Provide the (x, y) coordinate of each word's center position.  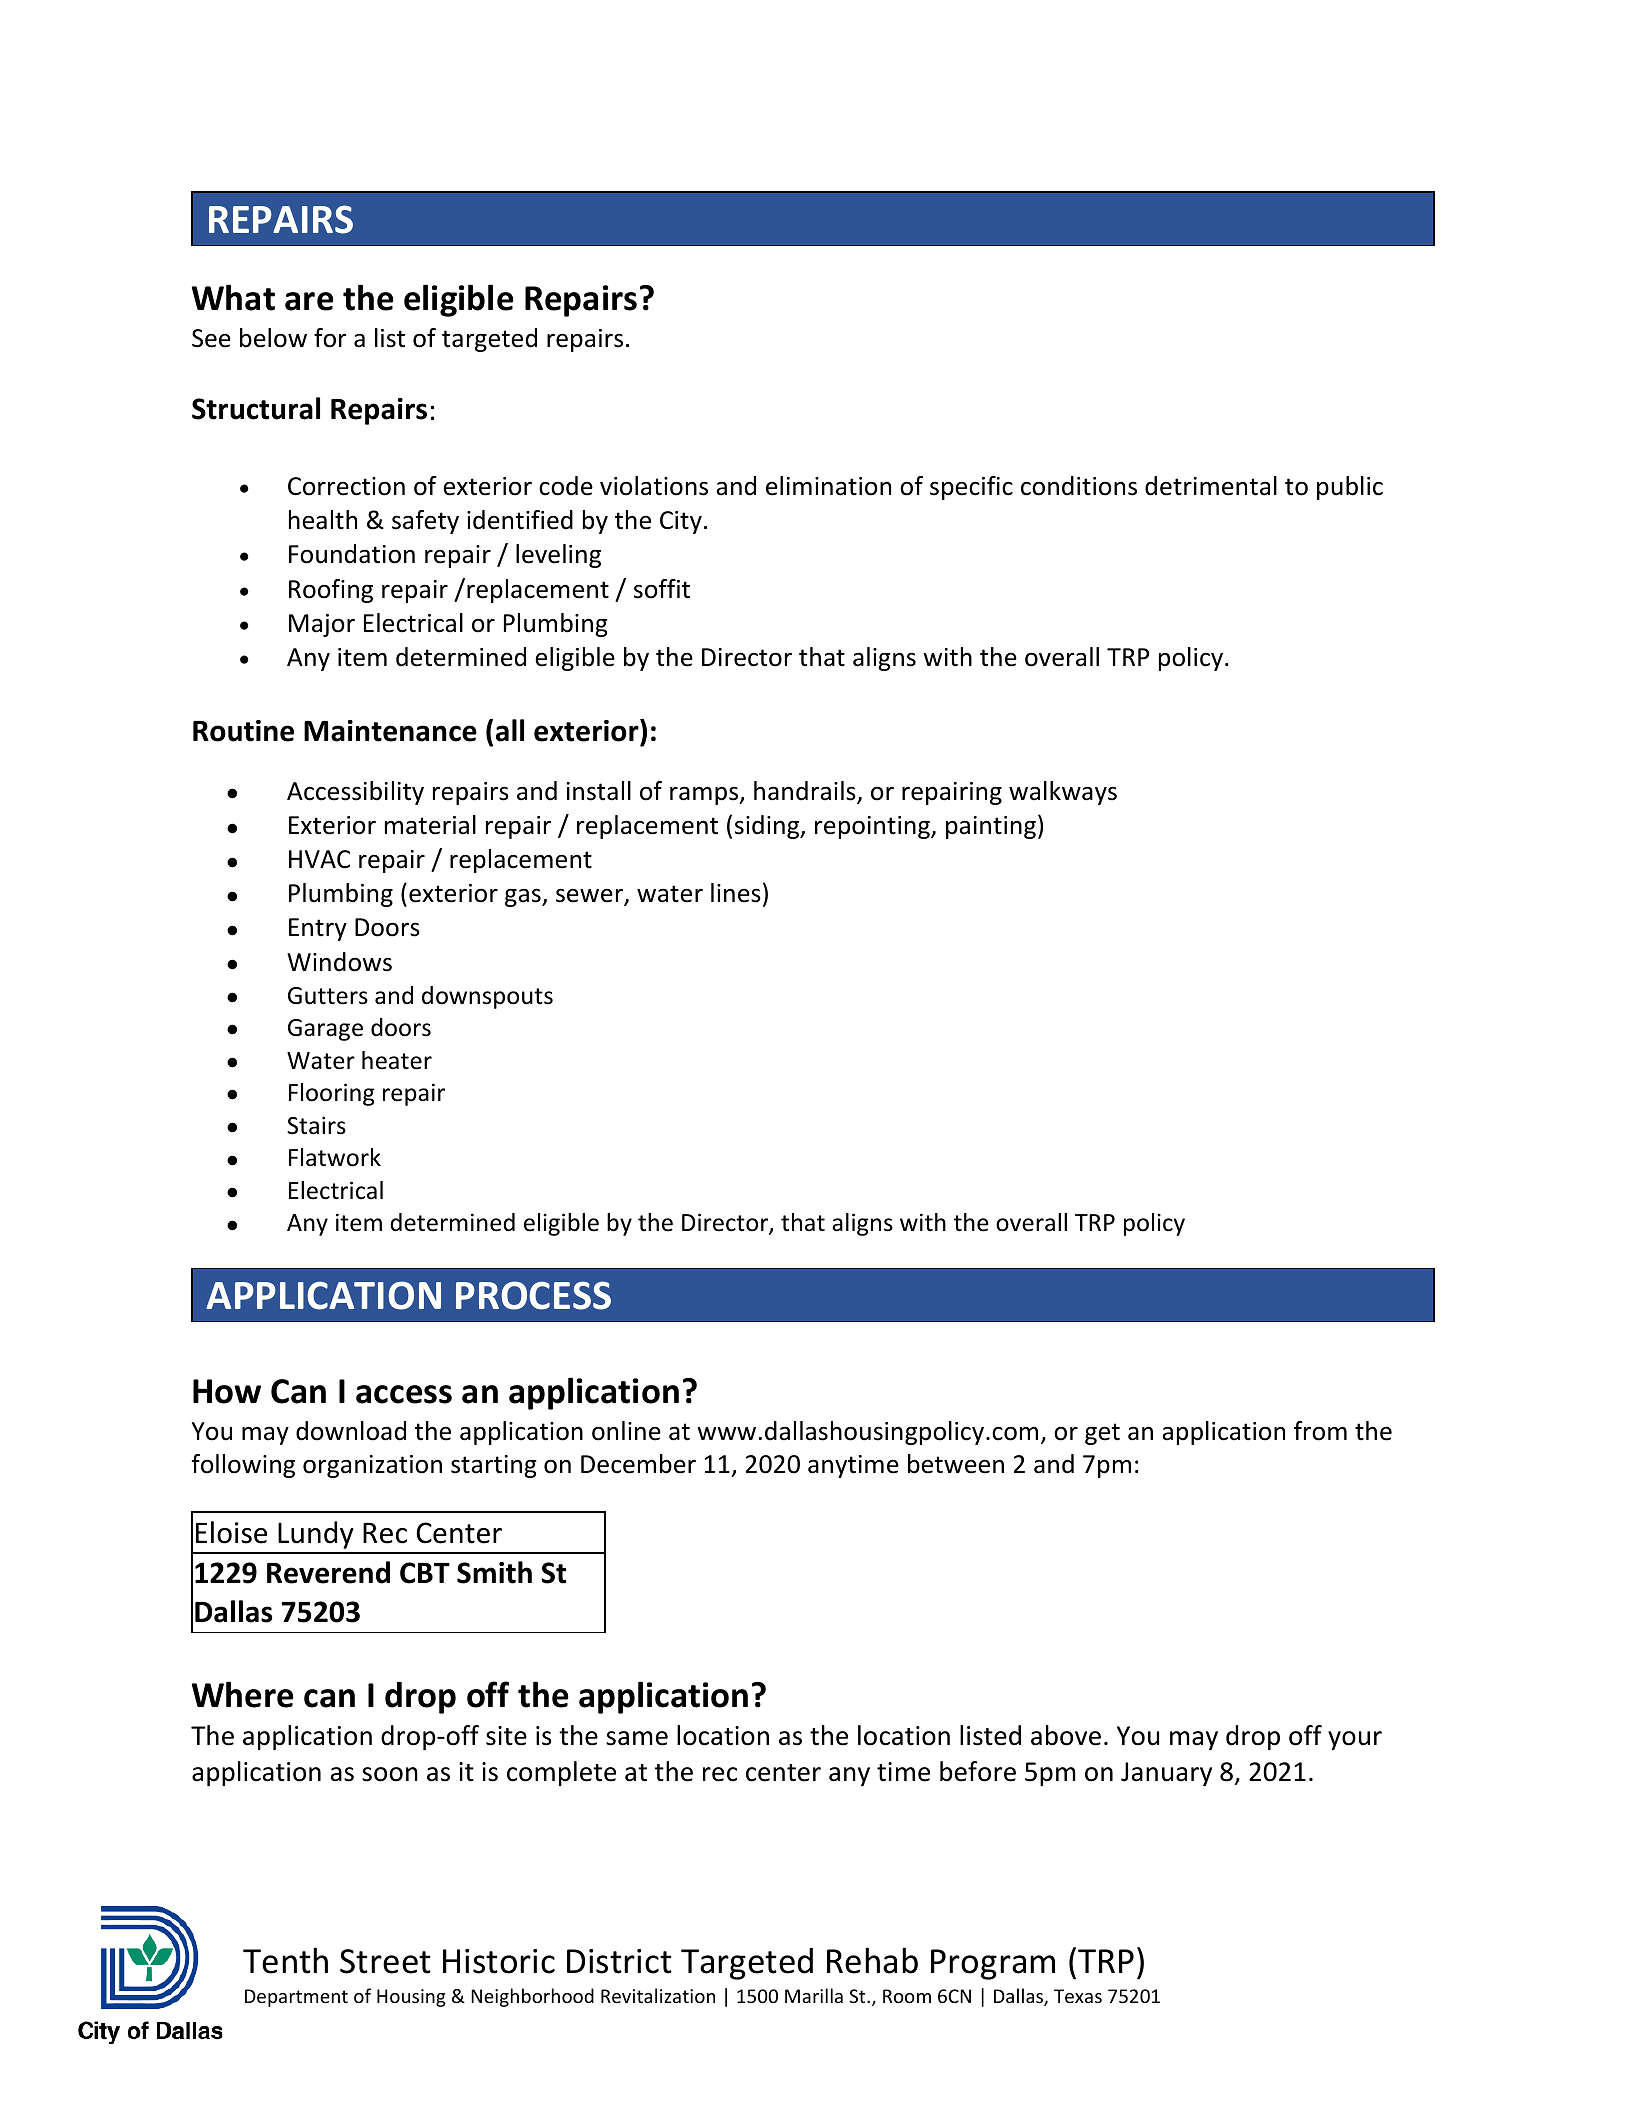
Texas (1078, 1996)
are (309, 301)
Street (385, 1961)
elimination (828, 486)
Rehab (872, 1960)
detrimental (1211, 486)
